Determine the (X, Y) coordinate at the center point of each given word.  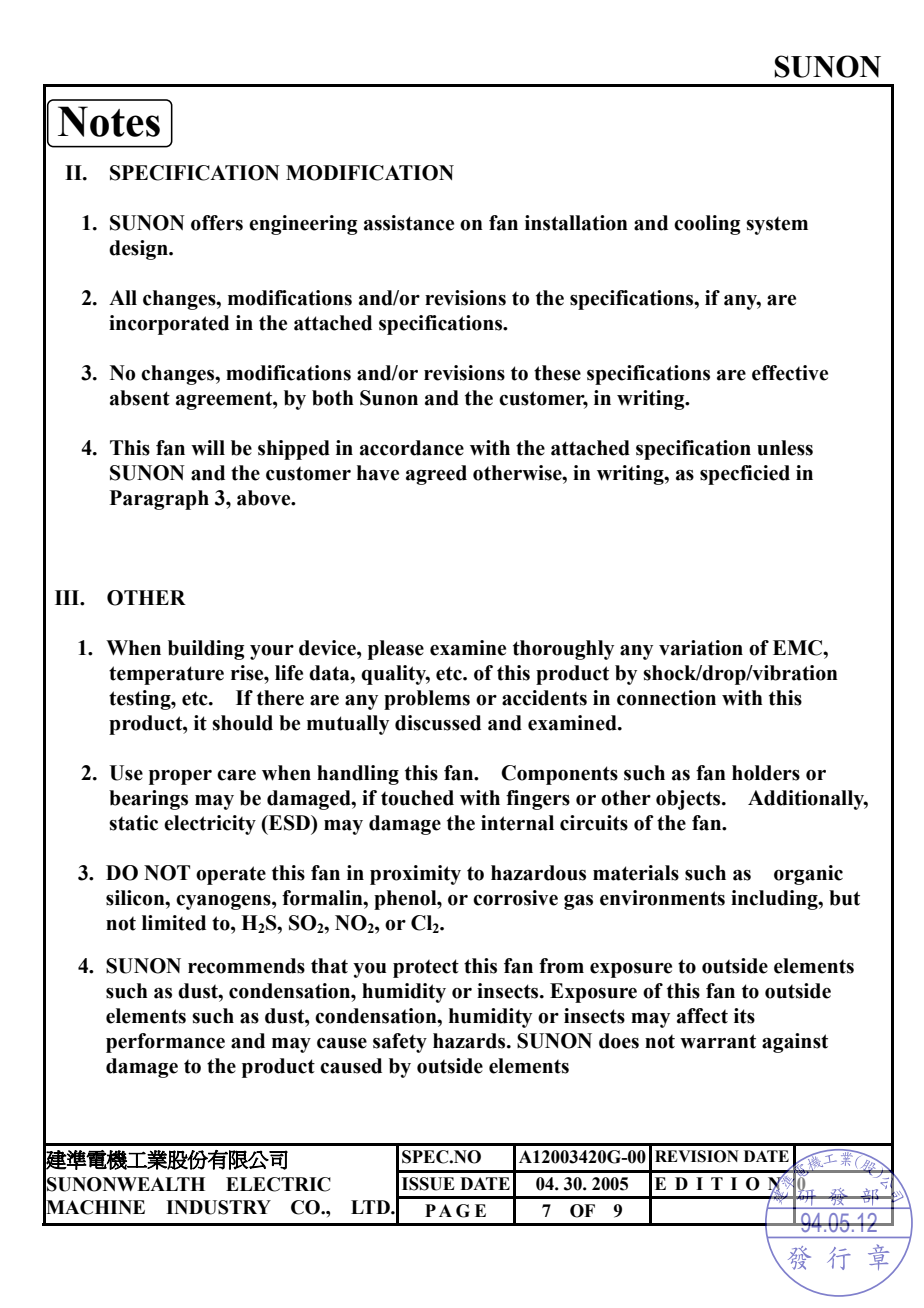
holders (766, 773)
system (777, 226)
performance (165, 1043)
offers (217, 223)
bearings (148, 800)
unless (785, 448)
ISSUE (428, 1184)
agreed (436, 475)
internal (517, 823)
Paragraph (159, 500)
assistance (409, 223)
